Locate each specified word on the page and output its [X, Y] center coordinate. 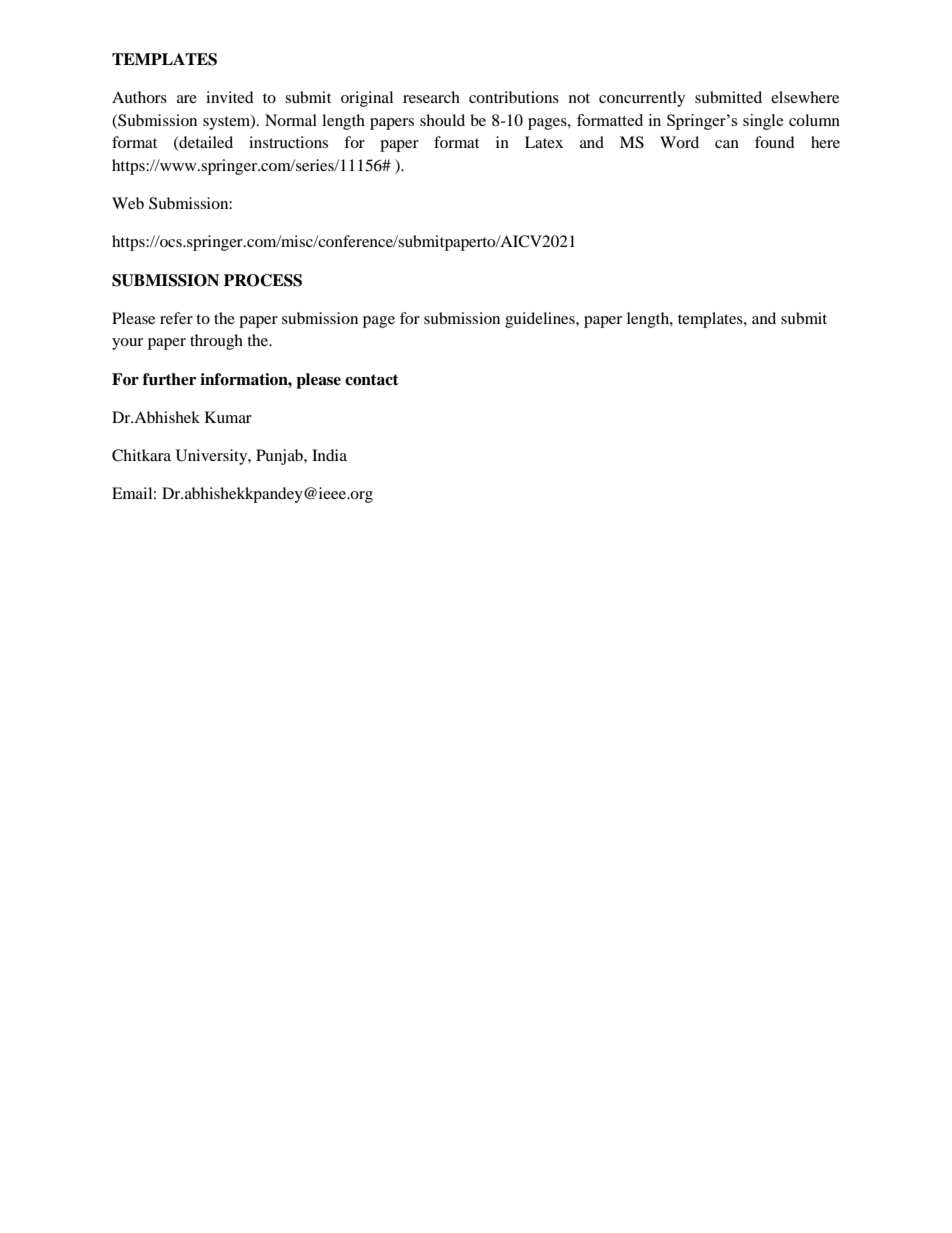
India [329, 455]
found [775, 142]
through [216, 342]
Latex [544, 142]
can [727, 144]
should [442, 120]
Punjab [280, 457]
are [187, 99]
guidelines [541, 320]
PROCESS [263, 280]
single [763, 122]
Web [128, 203]
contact [372, 380]
